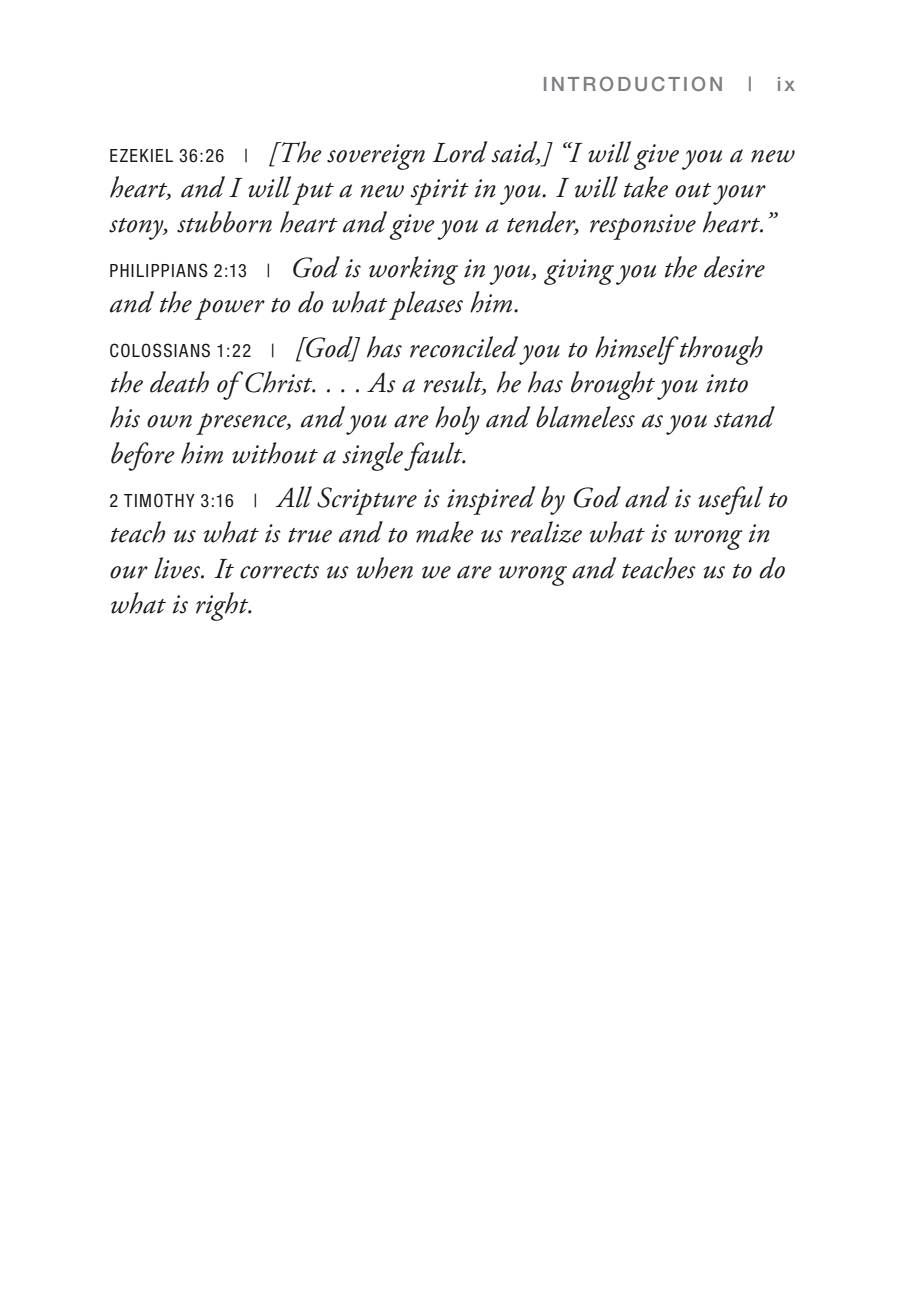  I want to click on own, so click(169, 421).
